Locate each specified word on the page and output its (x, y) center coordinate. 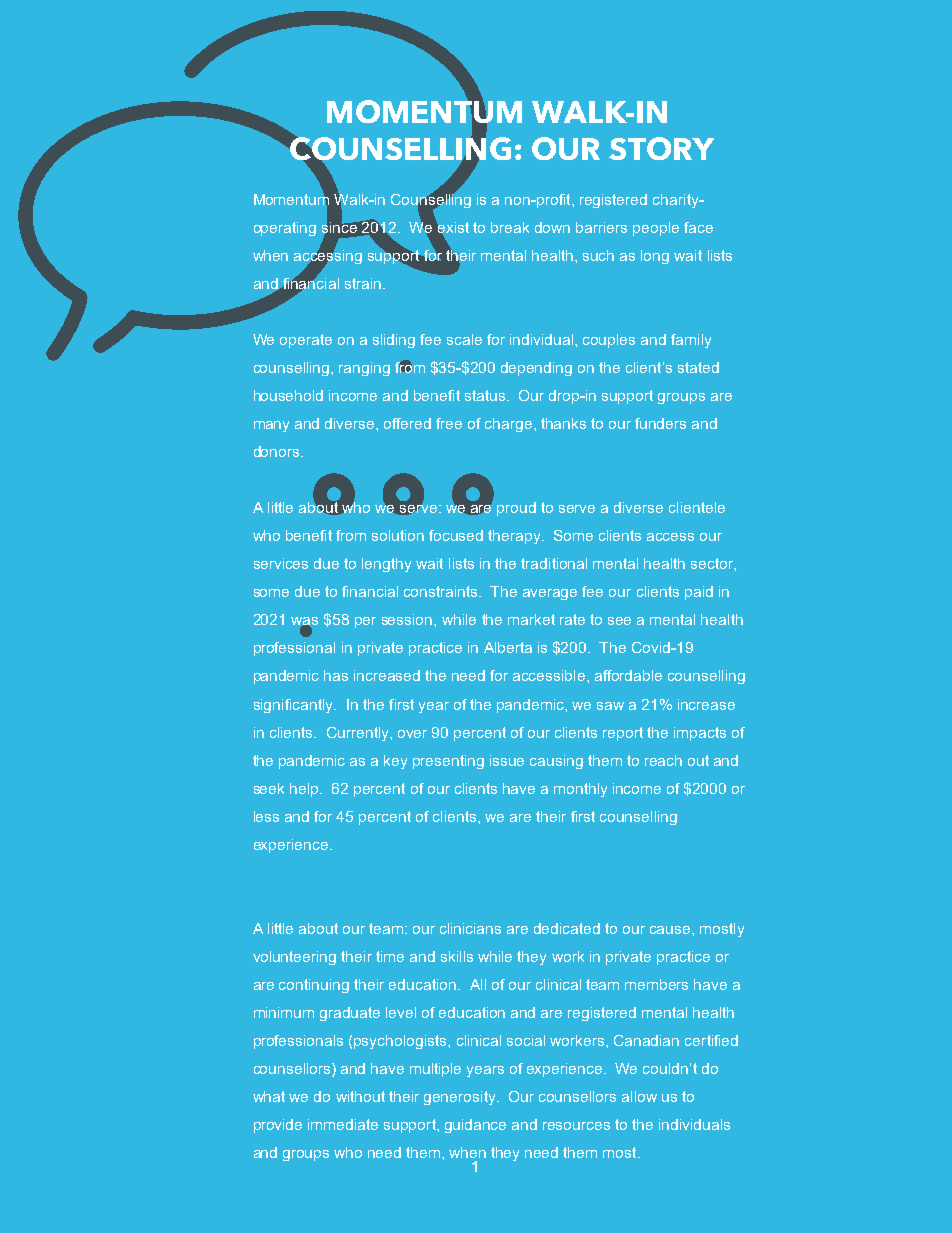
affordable (628, 675)
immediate (343, 1124)
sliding (394, 341)
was (304, 622)
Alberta (508, 647)
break (510, 227)
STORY (661, 148)
